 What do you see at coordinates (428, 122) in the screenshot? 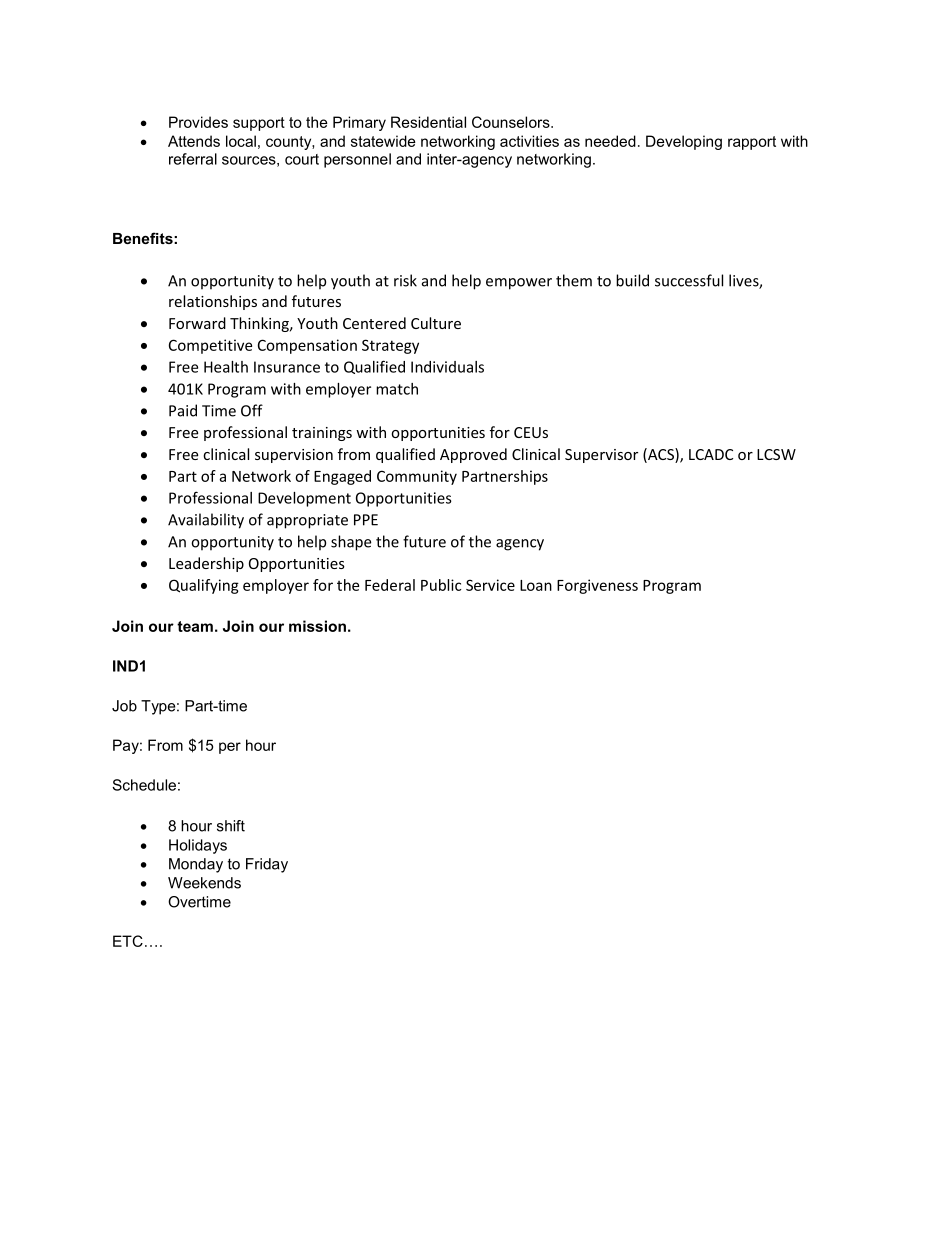
I see `Residential` at bounding box center [428, 122].
